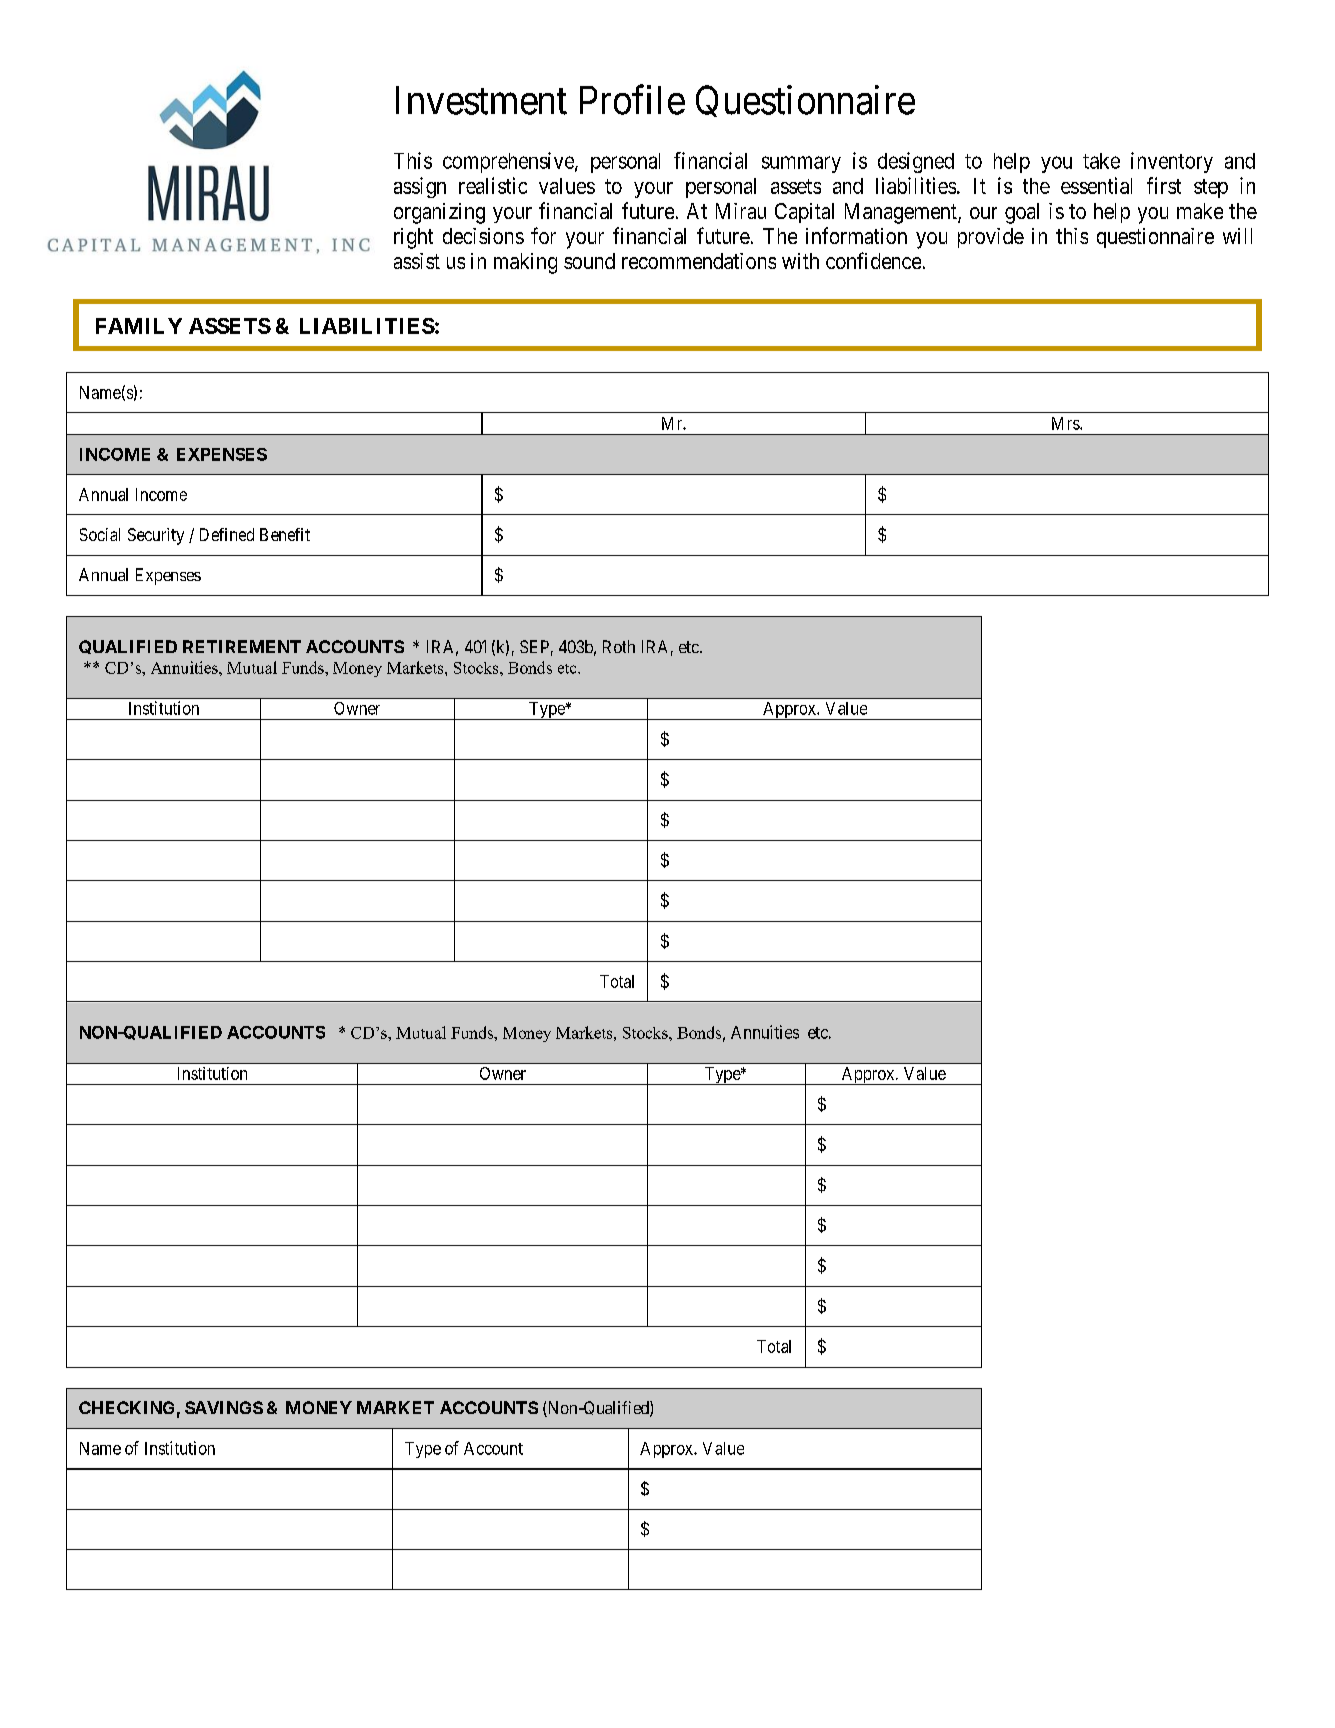  Describe the element at coordinates (156, 536) in the image. I see `Security` at that location.
